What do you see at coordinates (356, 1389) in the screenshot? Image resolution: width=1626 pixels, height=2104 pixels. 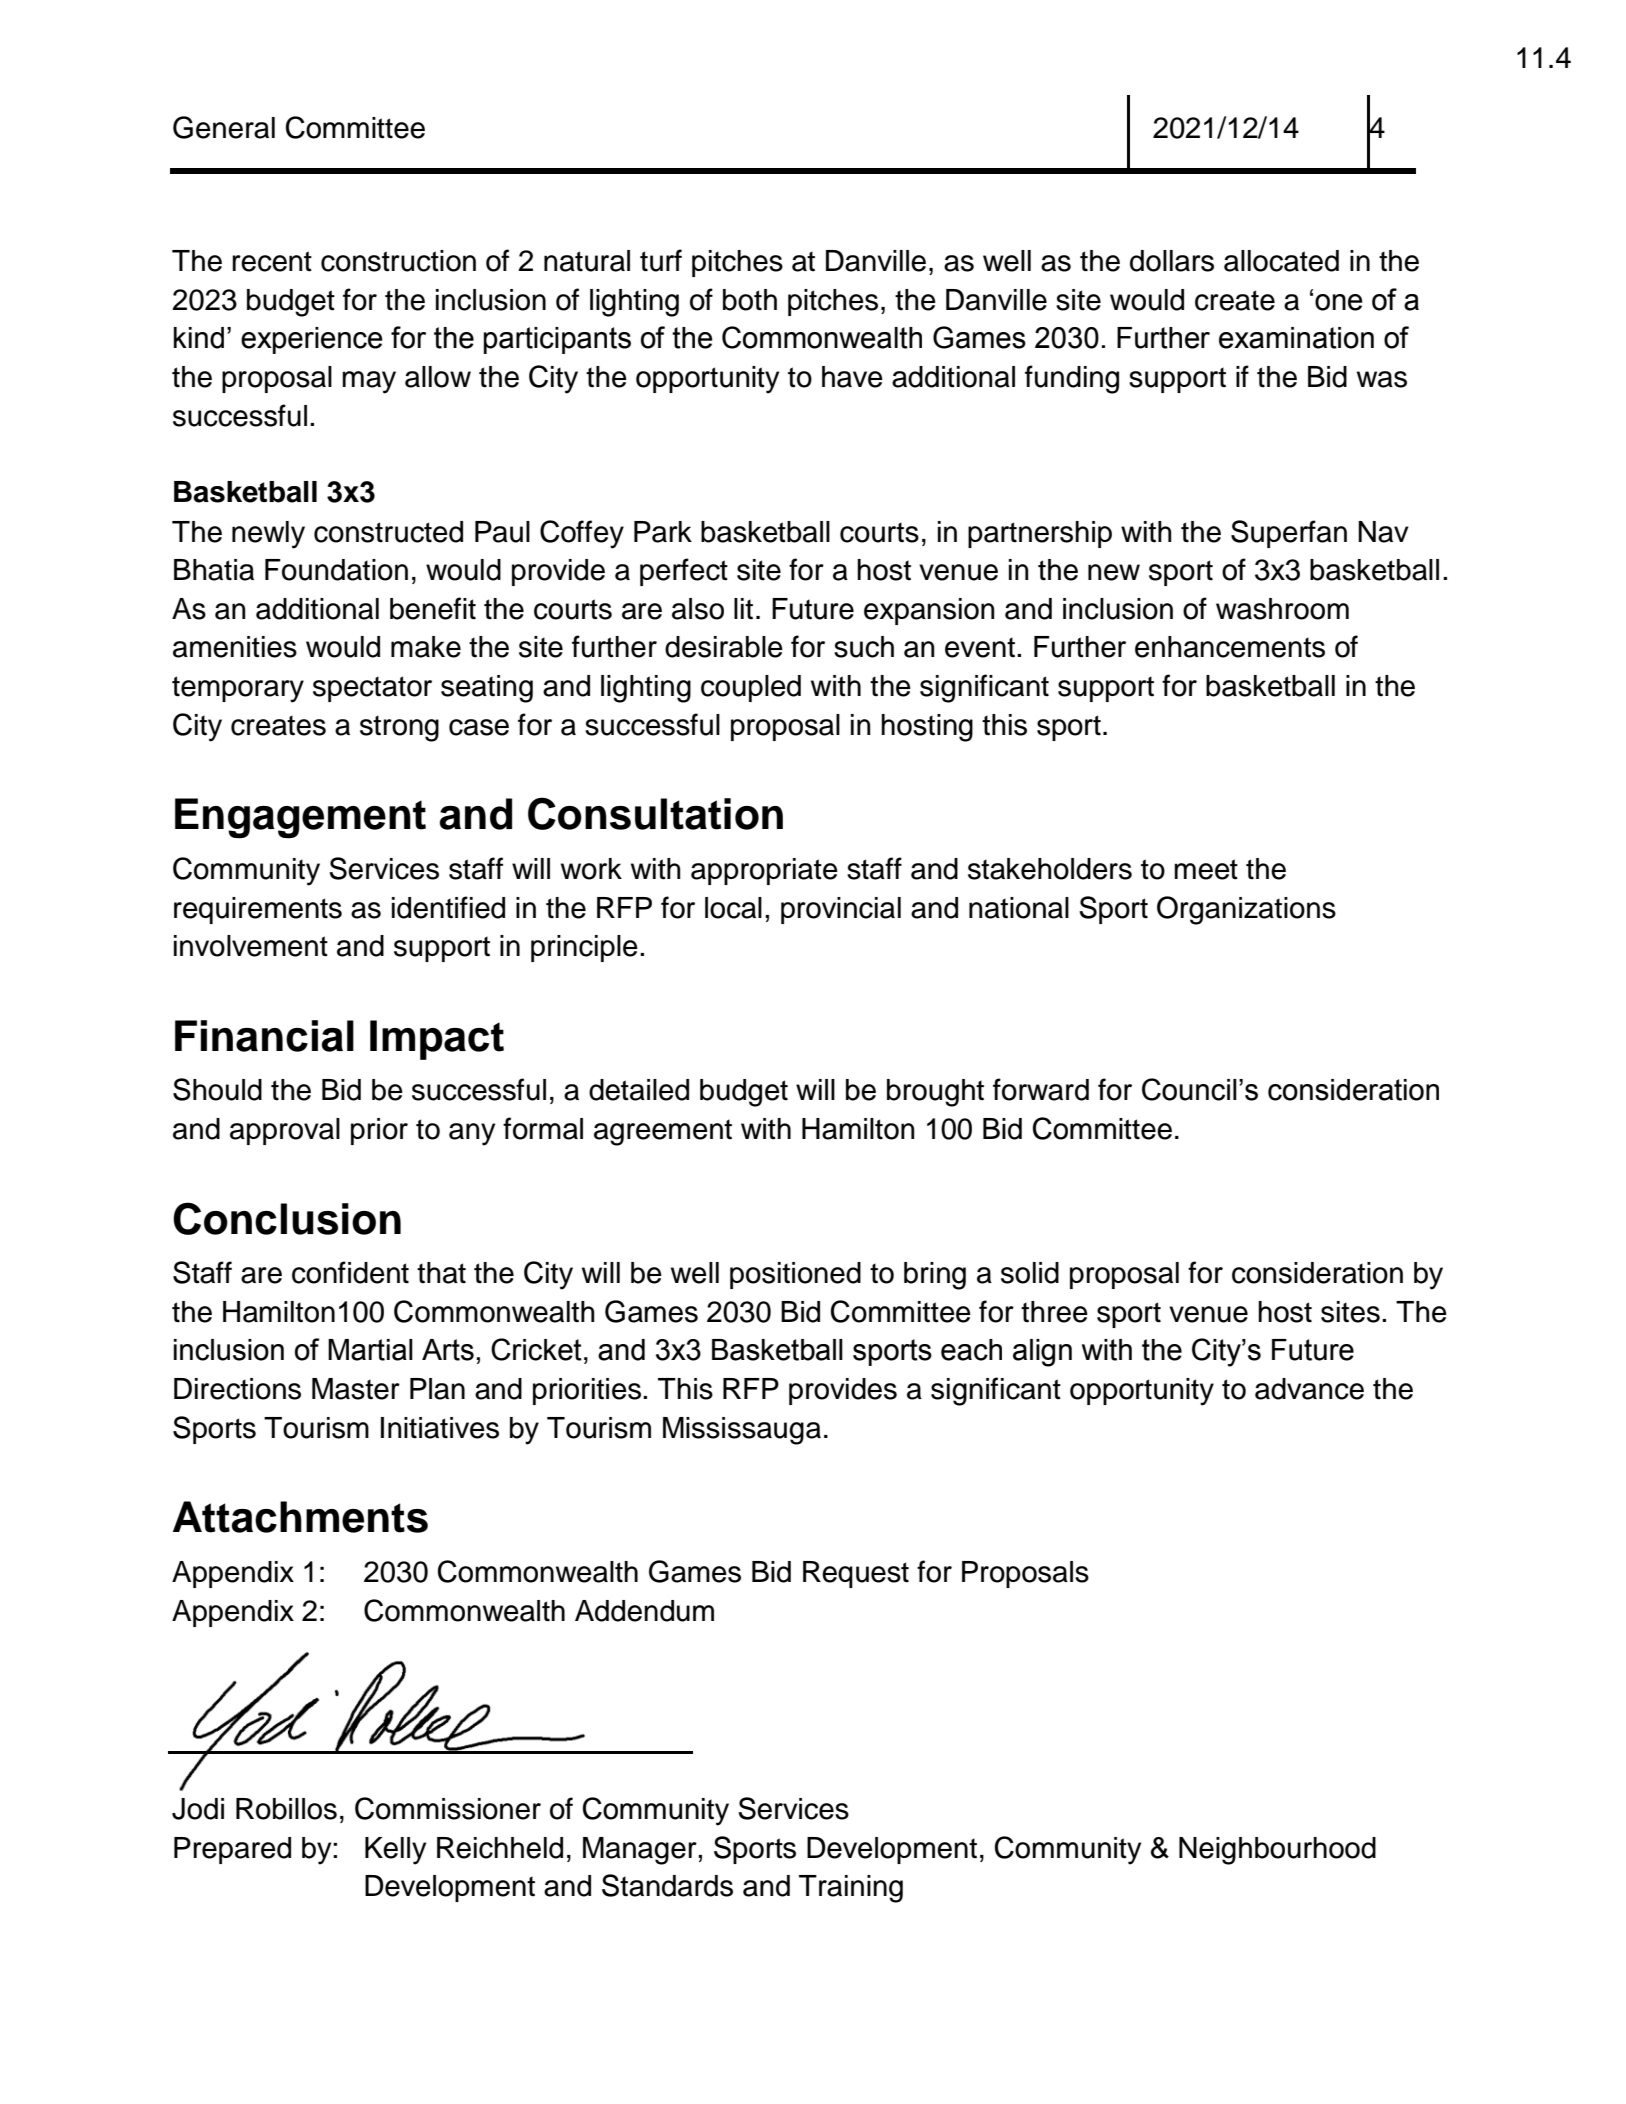 I see `Master` at bounding box center [356, 1389].
